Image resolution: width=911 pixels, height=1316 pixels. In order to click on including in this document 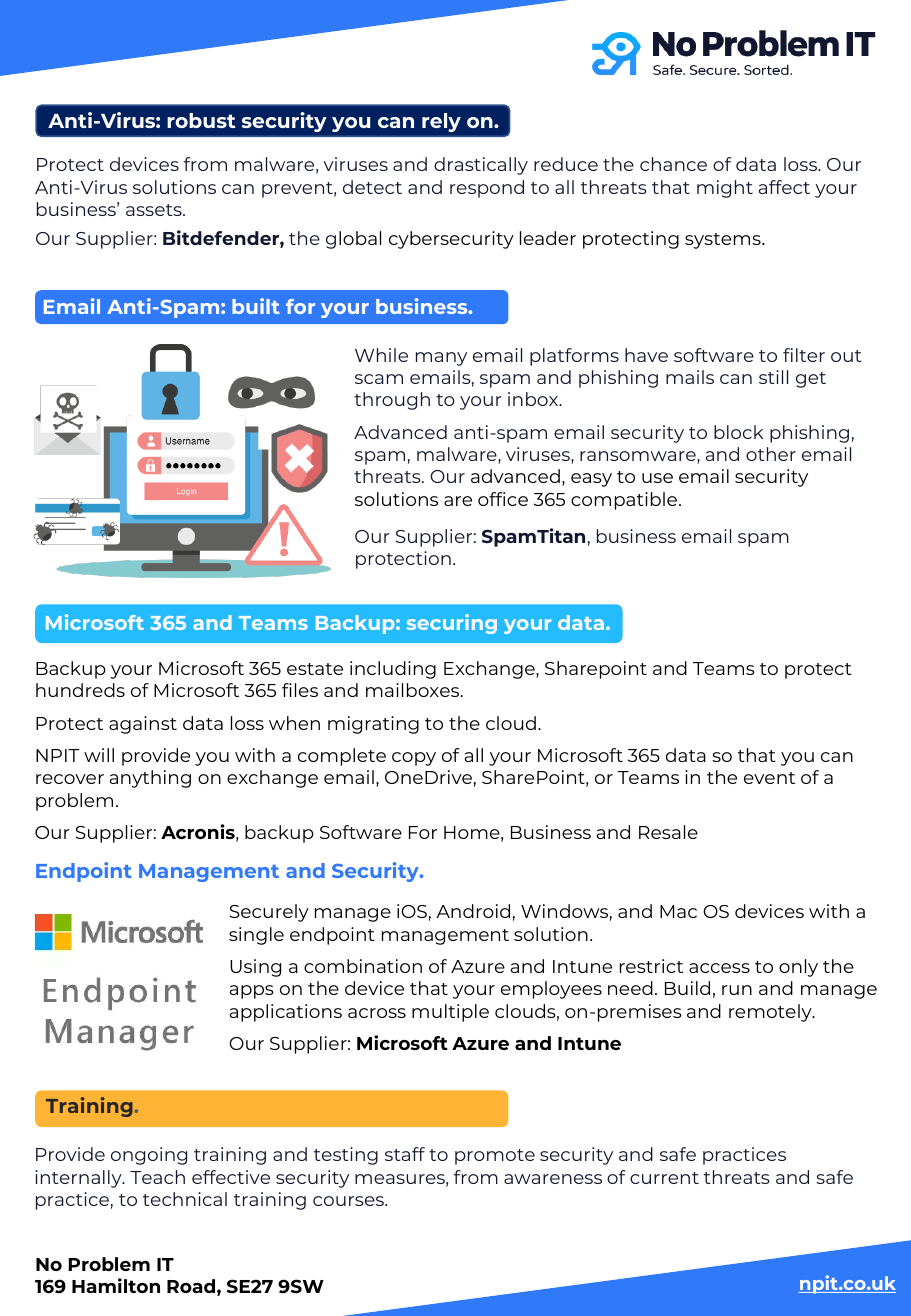, I will do `click(393, 670)`.
